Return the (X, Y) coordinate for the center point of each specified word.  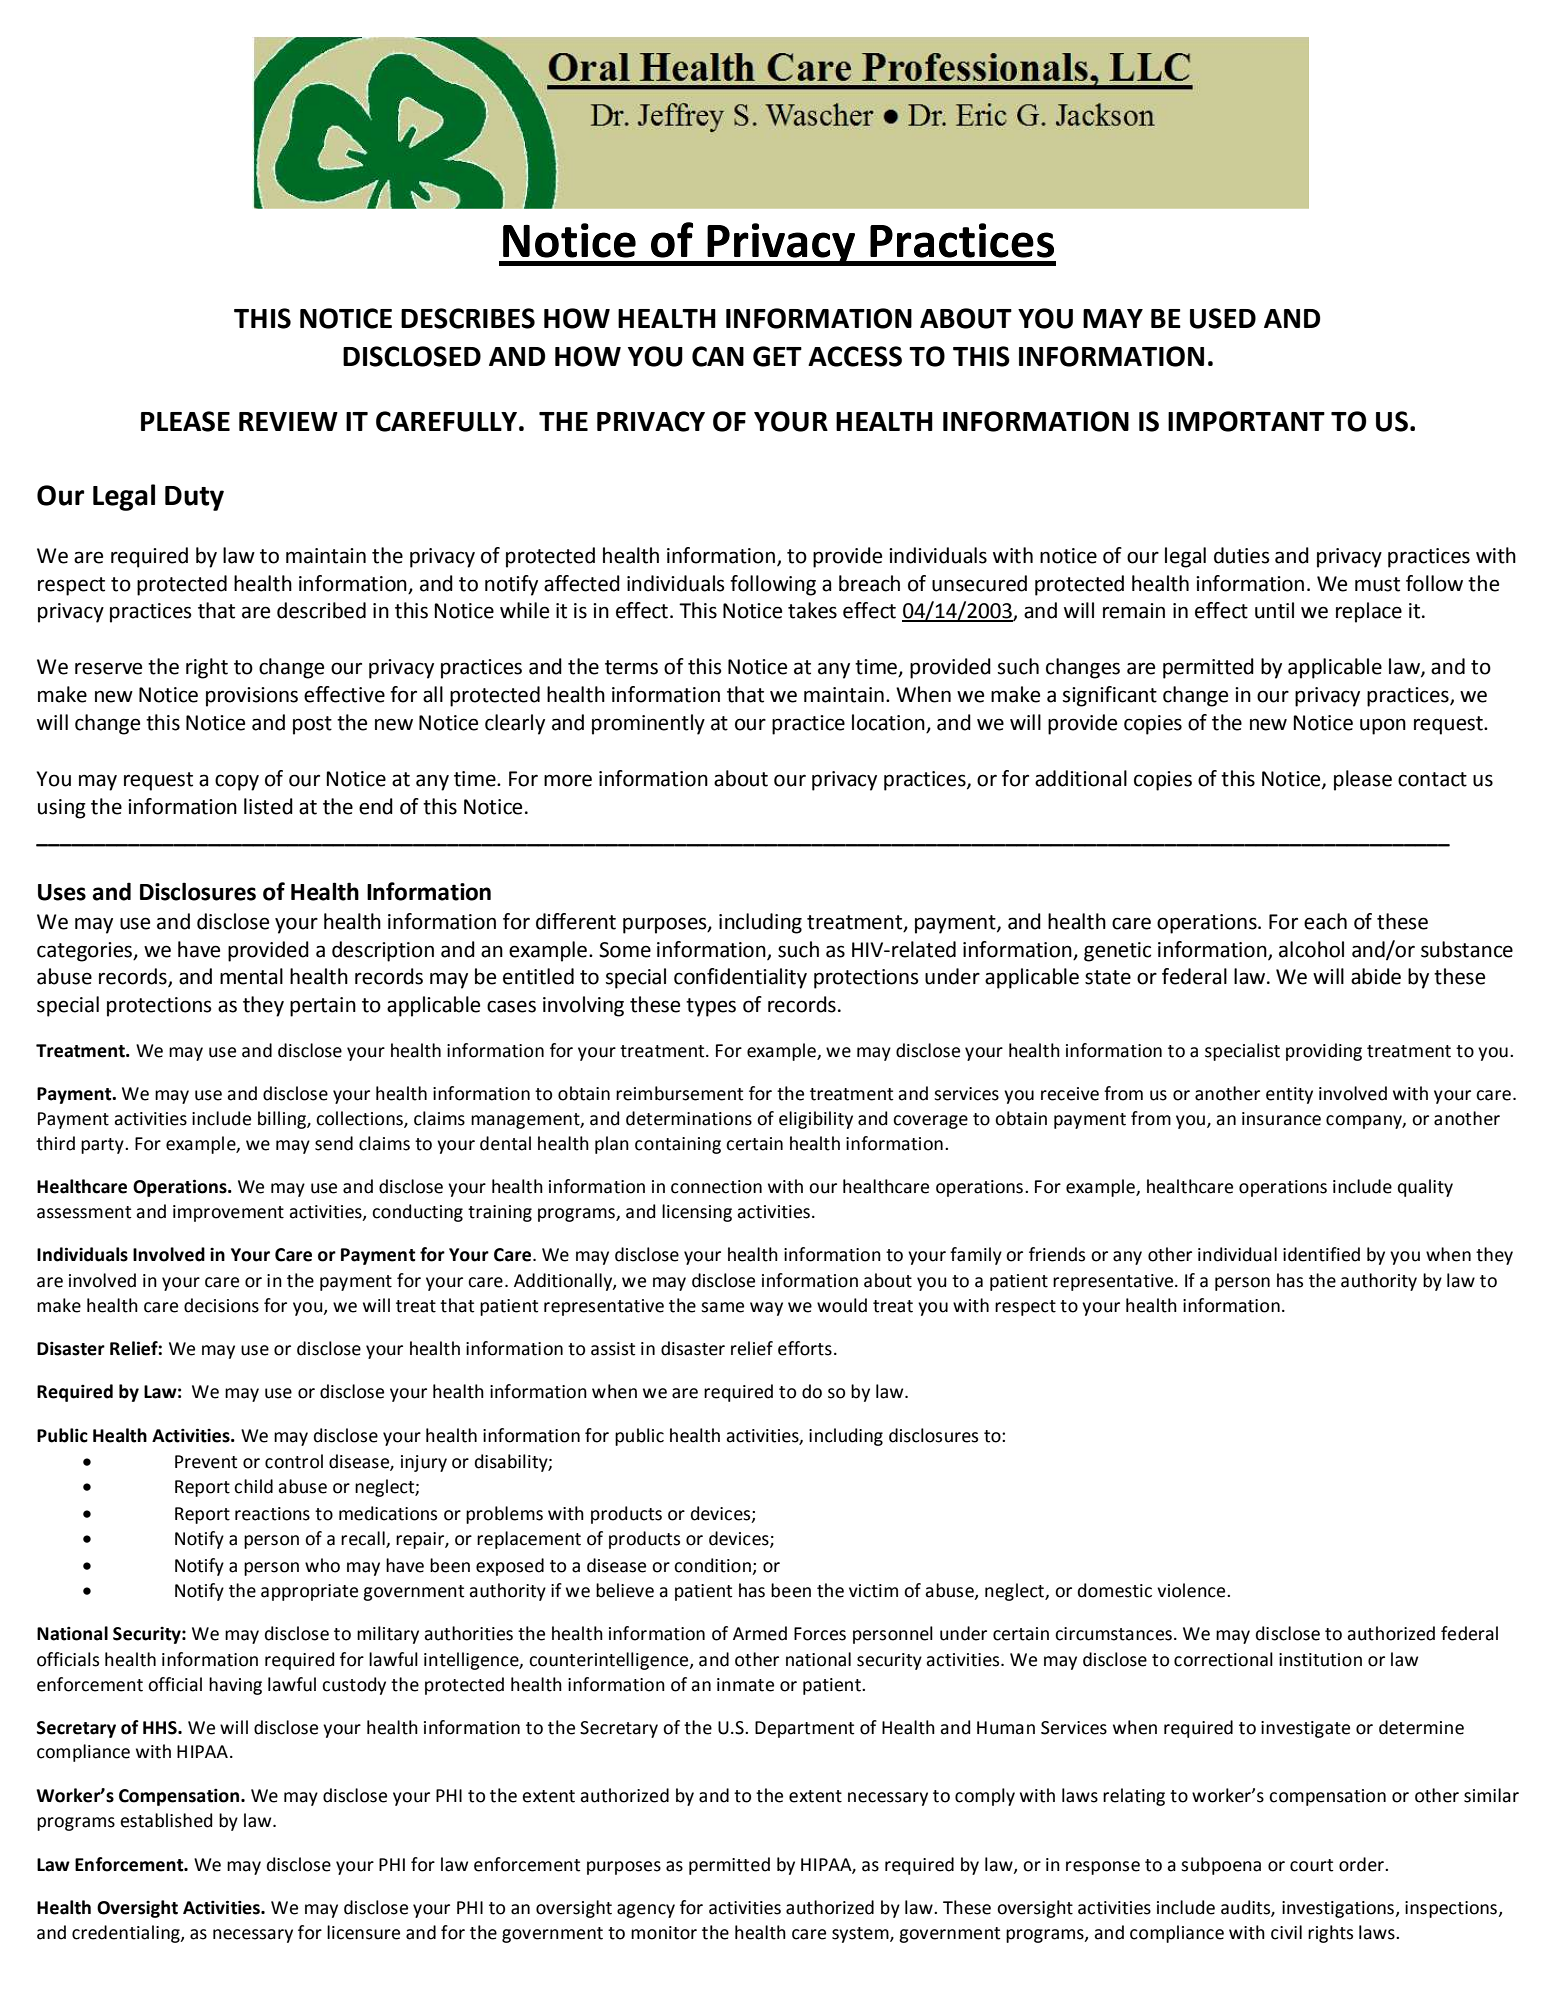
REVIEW (288, 421)
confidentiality (740, 978)
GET (777, 356)
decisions (221, 1305)
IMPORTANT (1246, 421)
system (861, 1935)
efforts (805, 1348)
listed (268, 806)
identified (1321, 1254)
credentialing (127, 1934)
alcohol (1311, 949)
